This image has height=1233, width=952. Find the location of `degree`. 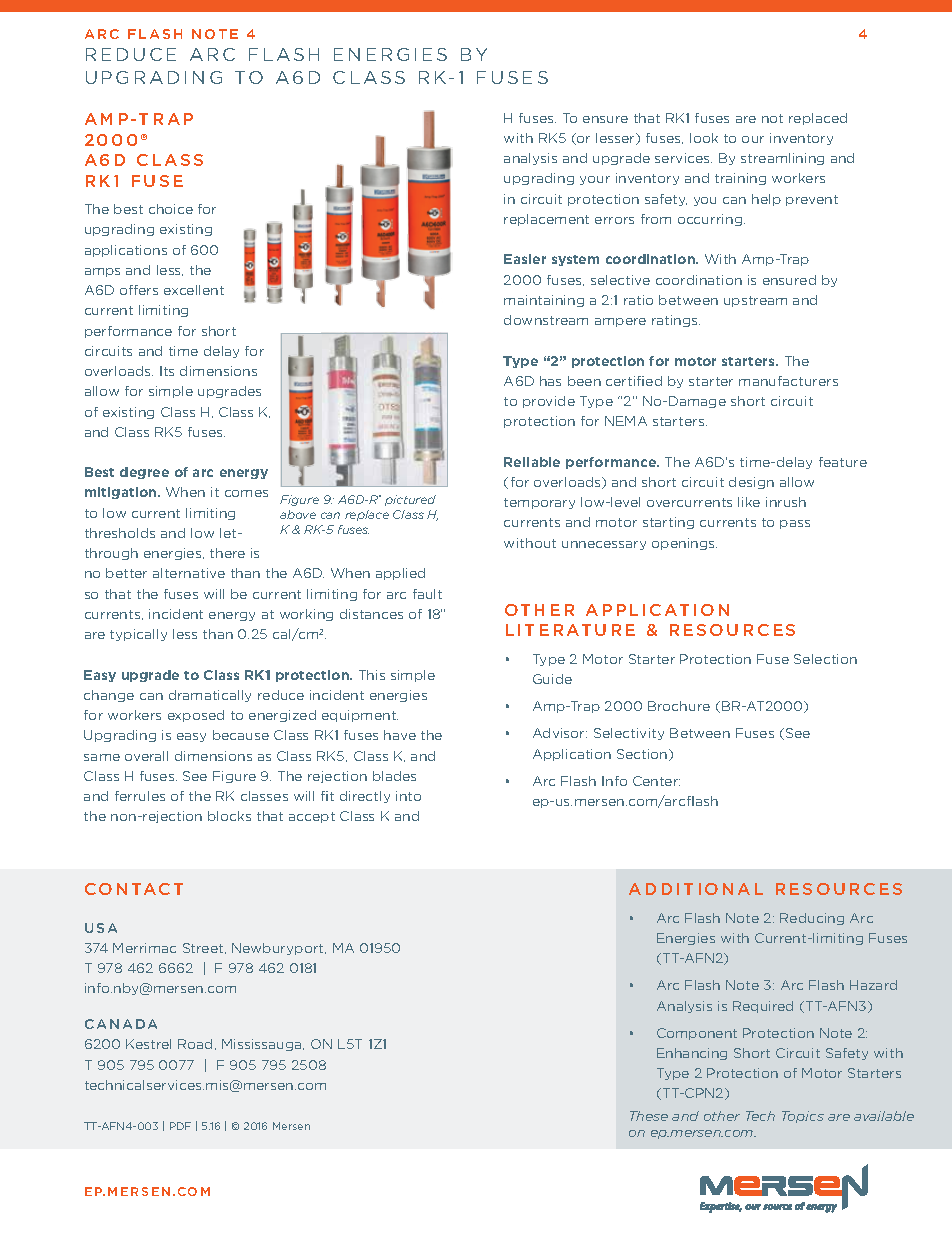

degree is located at coordinates (144, 473).
